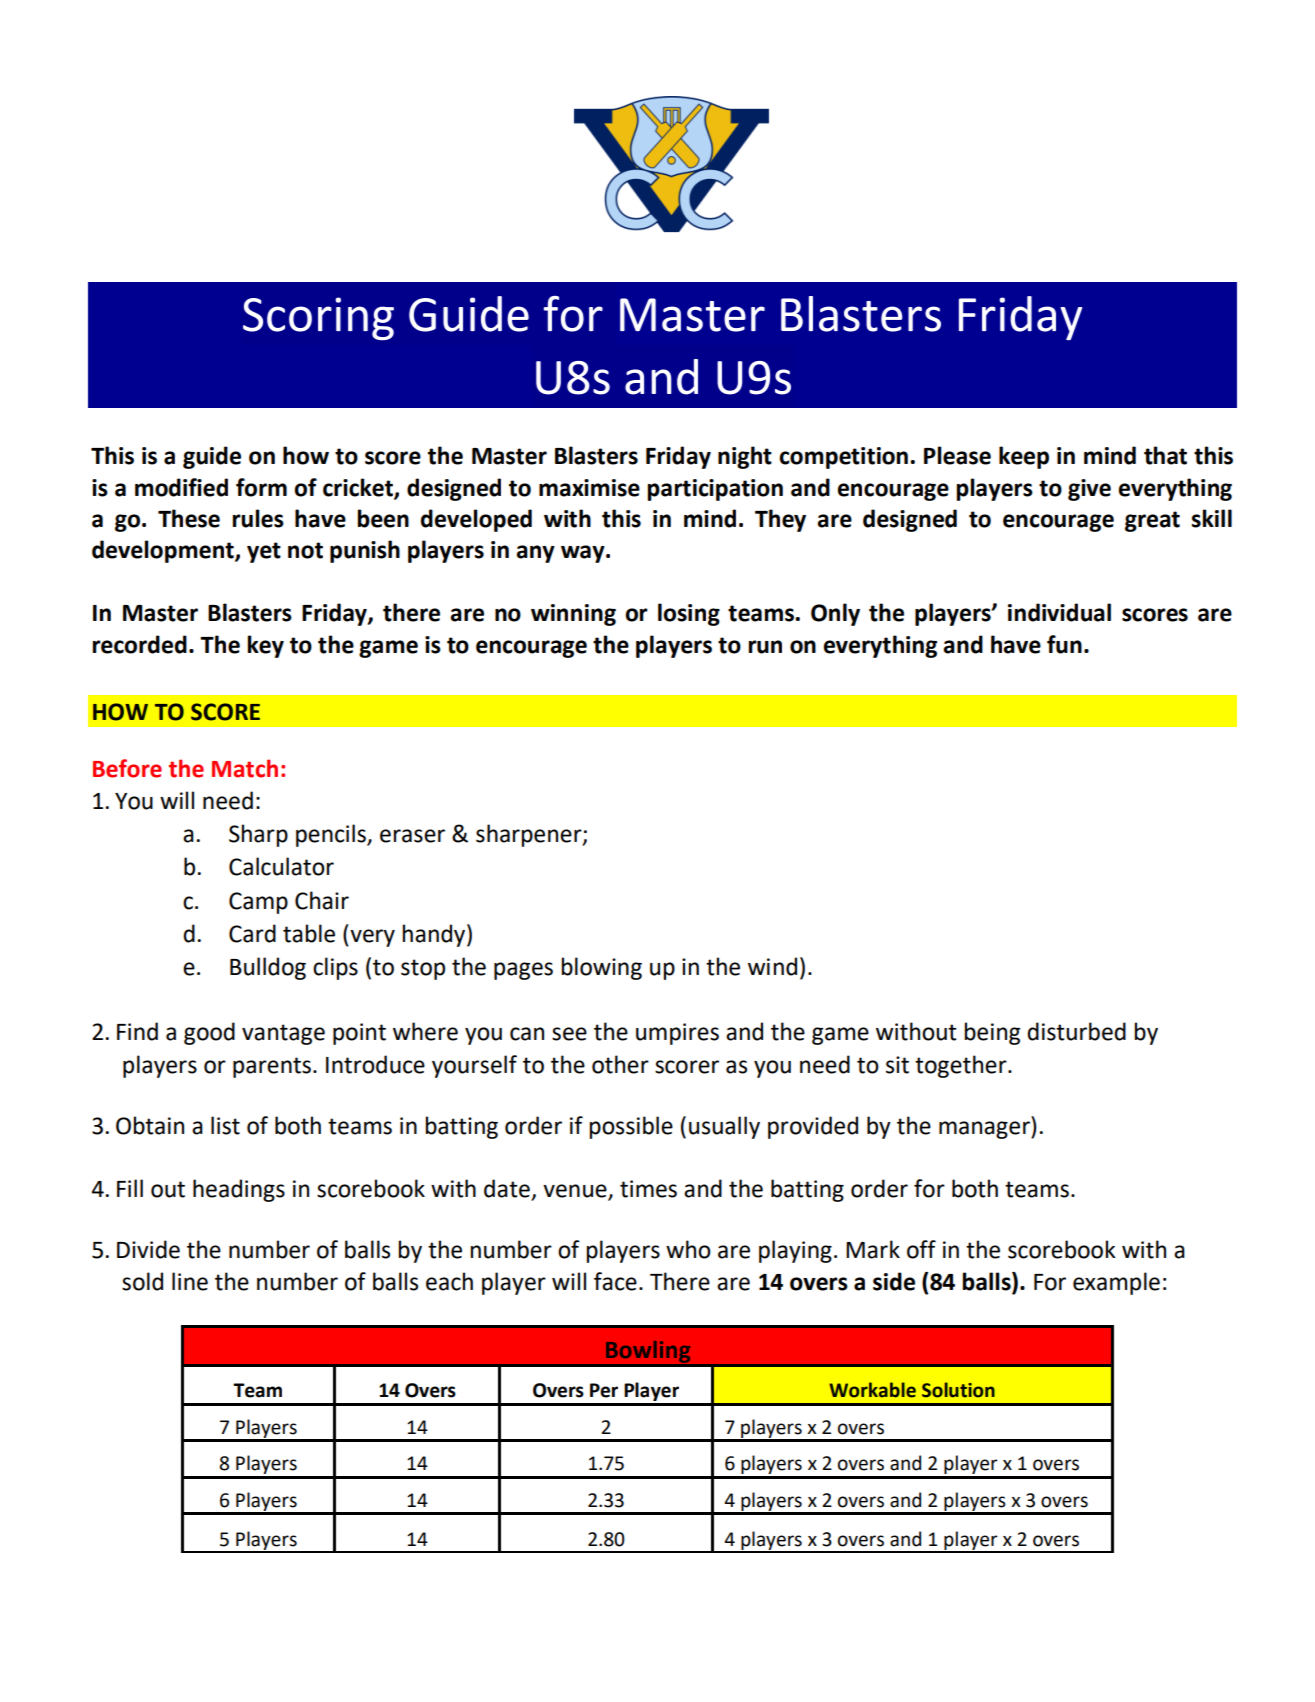 This document has width=1315, height=1702. Describe the element at coordinates (1076, 1031) in the document. I see `disturbed` at that location.
